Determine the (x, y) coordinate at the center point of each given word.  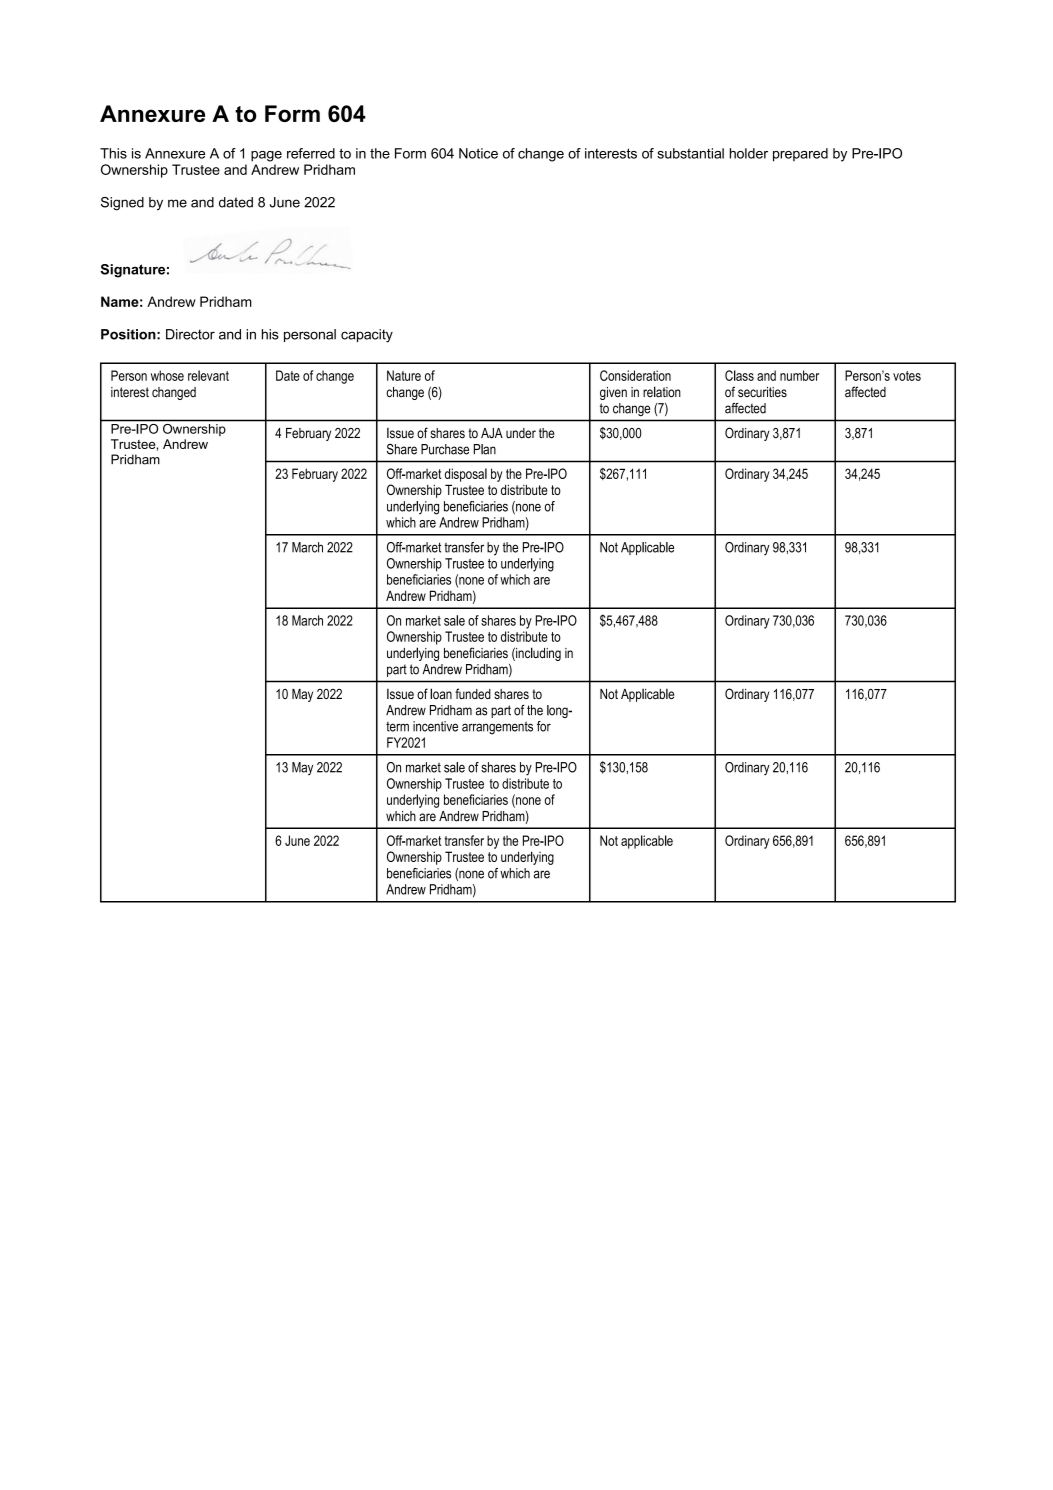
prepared (800, 155)
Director (190, 334)
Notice (478, 153)
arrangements (497, 728)
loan (441, 693)
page (266, 156)
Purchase (445, 449)
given (613, 393)
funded (473, 693)
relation (662, 392)
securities (762, 392)
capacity (367, 336)
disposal (466, 475)
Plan (485, 449)
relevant (208, 375)
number (799, 375)
